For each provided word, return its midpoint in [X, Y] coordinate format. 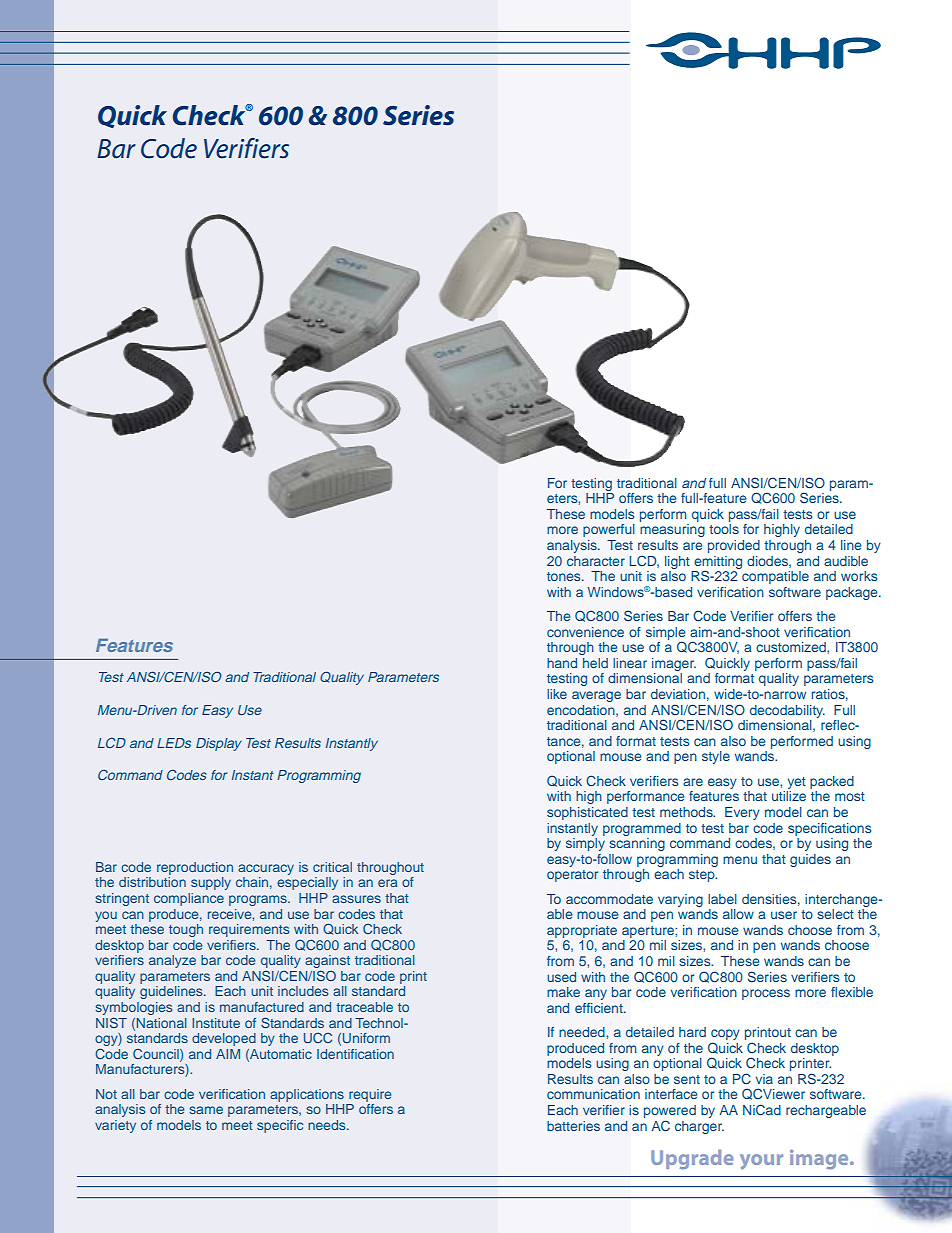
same [206, 1110]
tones [565, 576]
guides [810, 860]
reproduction [195, 868]
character [596, 561]
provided [734, 546]
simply [585, 843]
